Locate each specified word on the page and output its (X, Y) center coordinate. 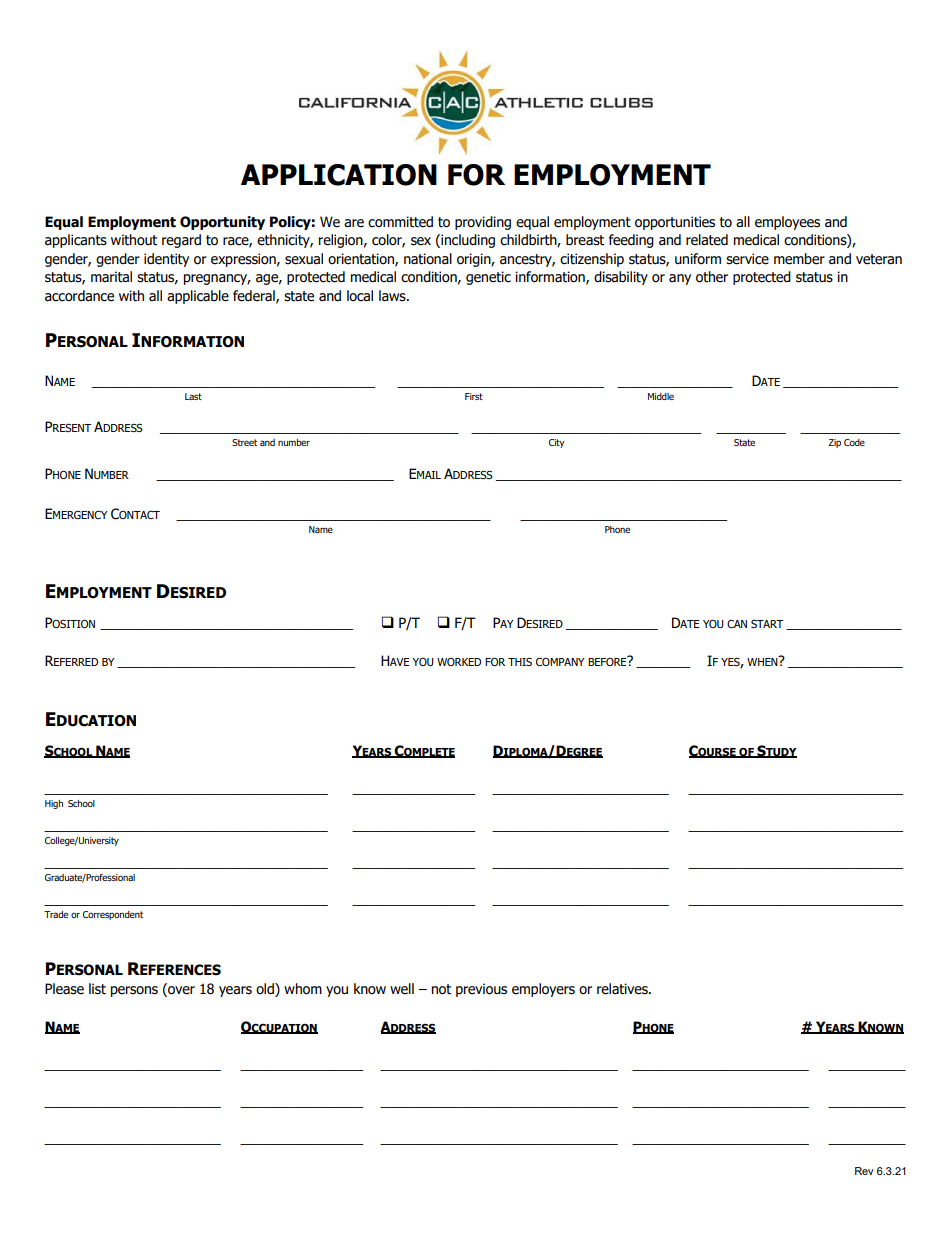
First (474, 396)
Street (244, 442)
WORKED (459, 662)
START (767, 624)
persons (134, 991)
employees (787, 223)
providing (483, 223)
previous (481, 990)
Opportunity (222, 223)
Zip (835, 443)
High (54, 804)
